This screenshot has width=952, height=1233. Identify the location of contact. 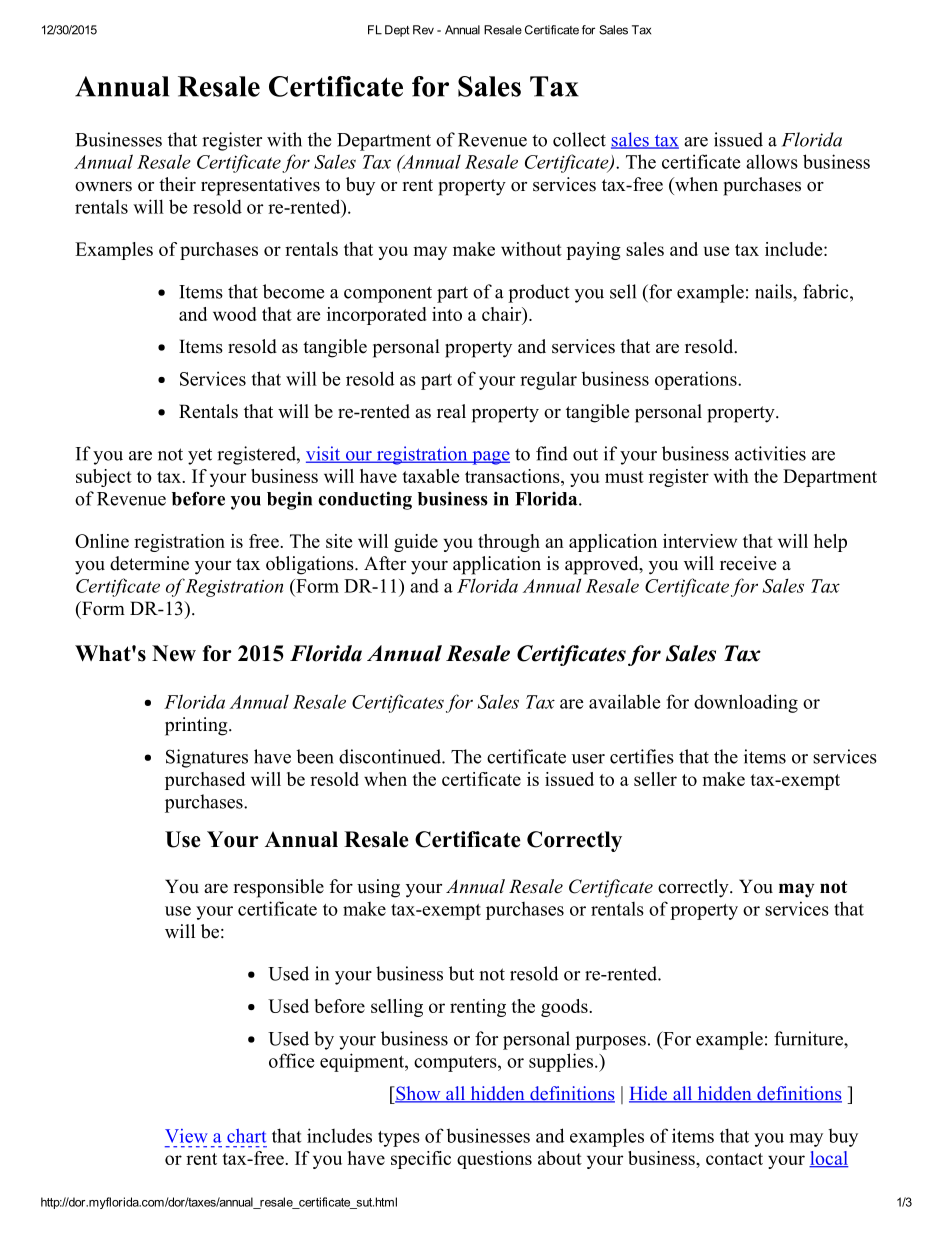
(734, 1159).
